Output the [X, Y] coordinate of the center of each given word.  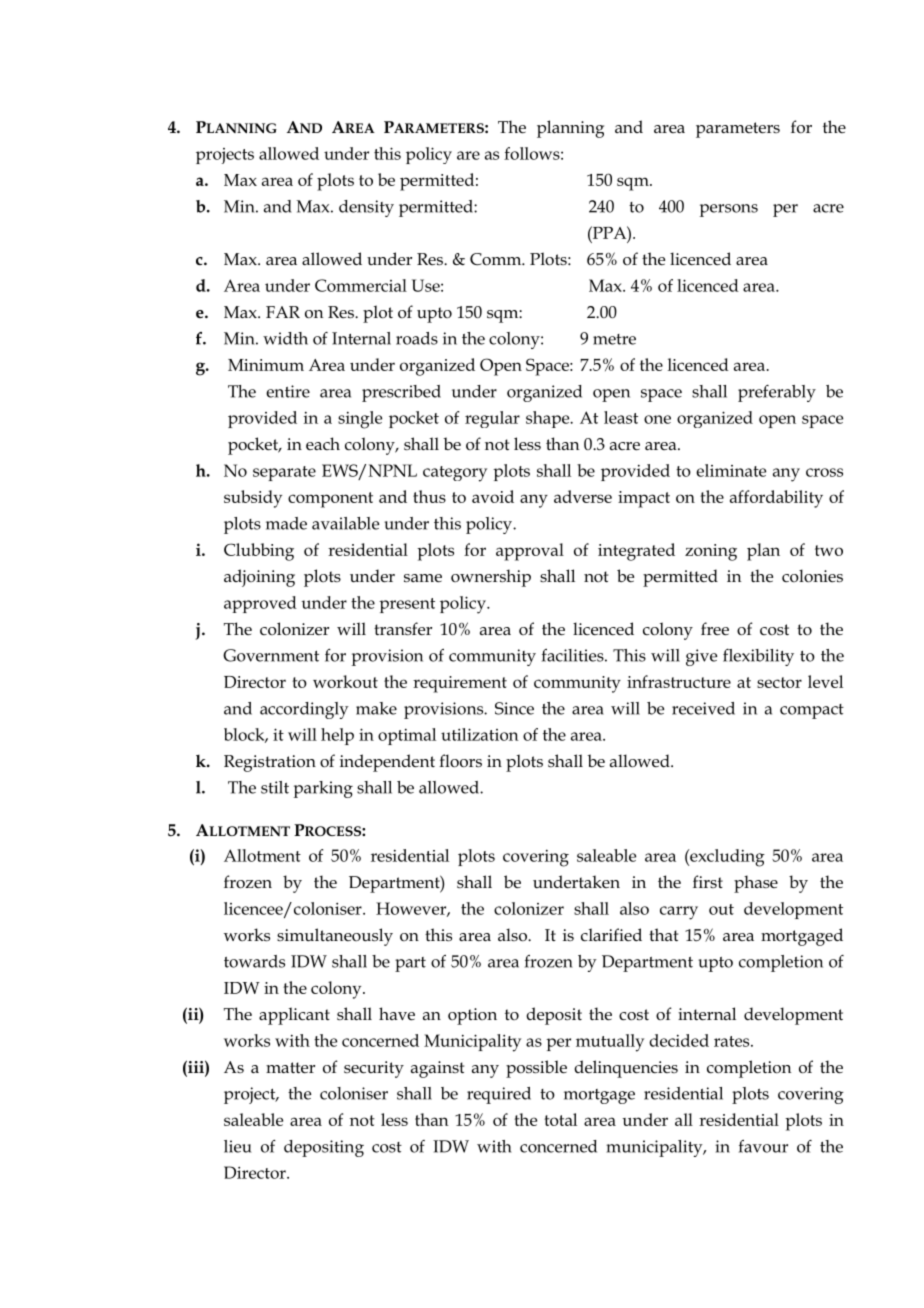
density [366, 208]
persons [729, 210]
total [560, 1119]
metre [614, 339]
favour [763, 1146]
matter [290, 1068]
